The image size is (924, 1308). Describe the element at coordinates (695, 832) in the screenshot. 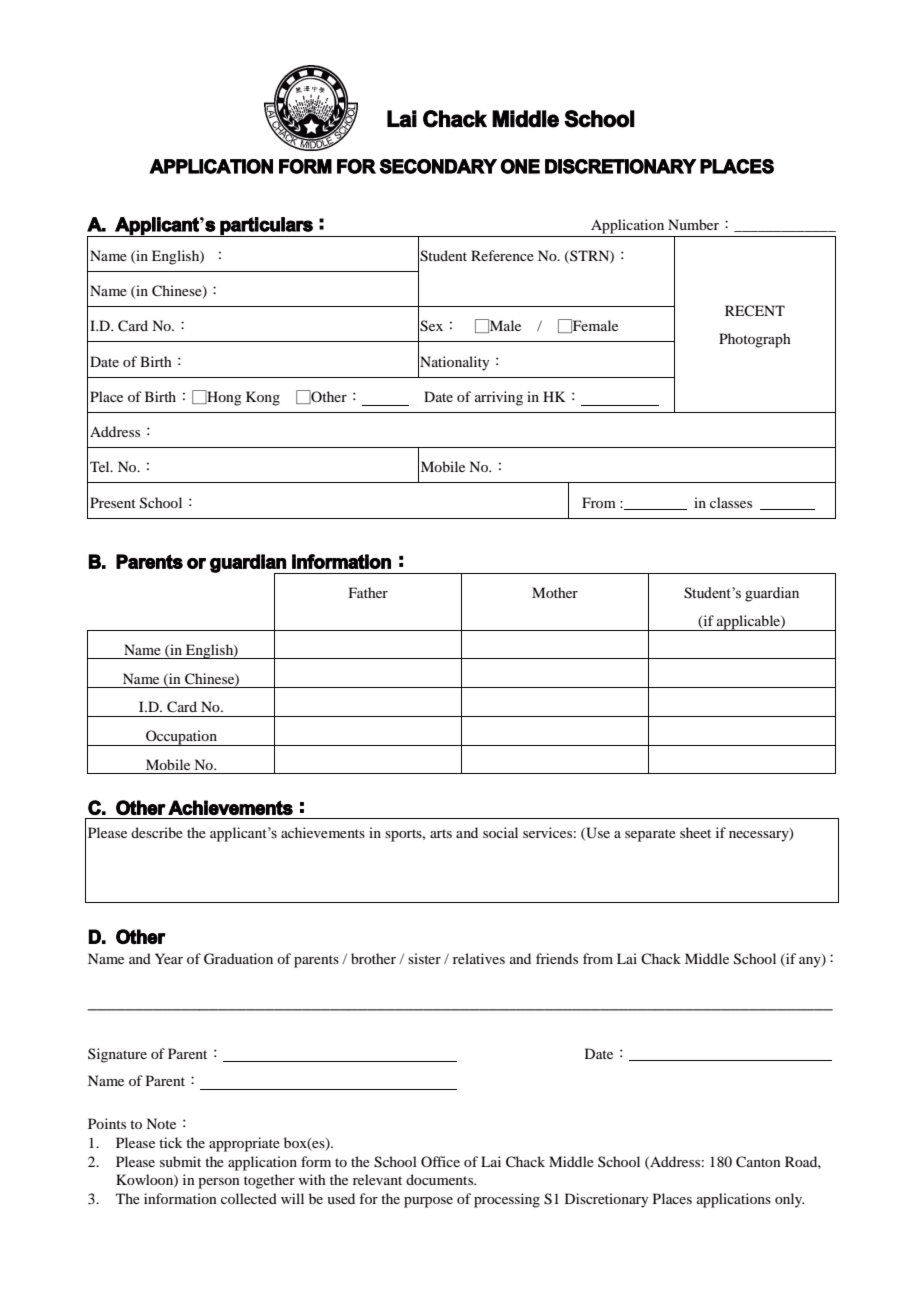

I see `sheet` at that location.
